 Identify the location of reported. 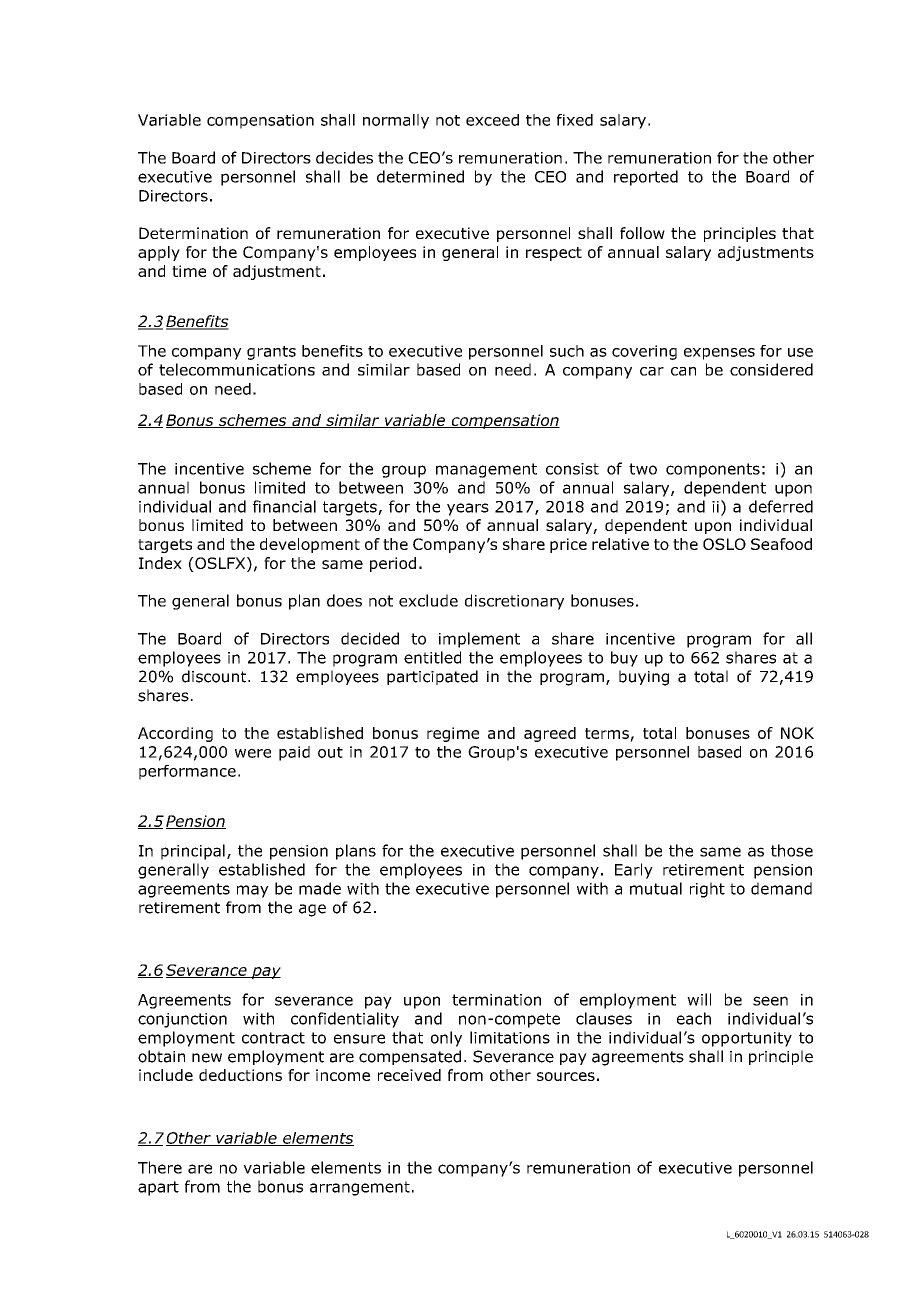
(646, 178).
